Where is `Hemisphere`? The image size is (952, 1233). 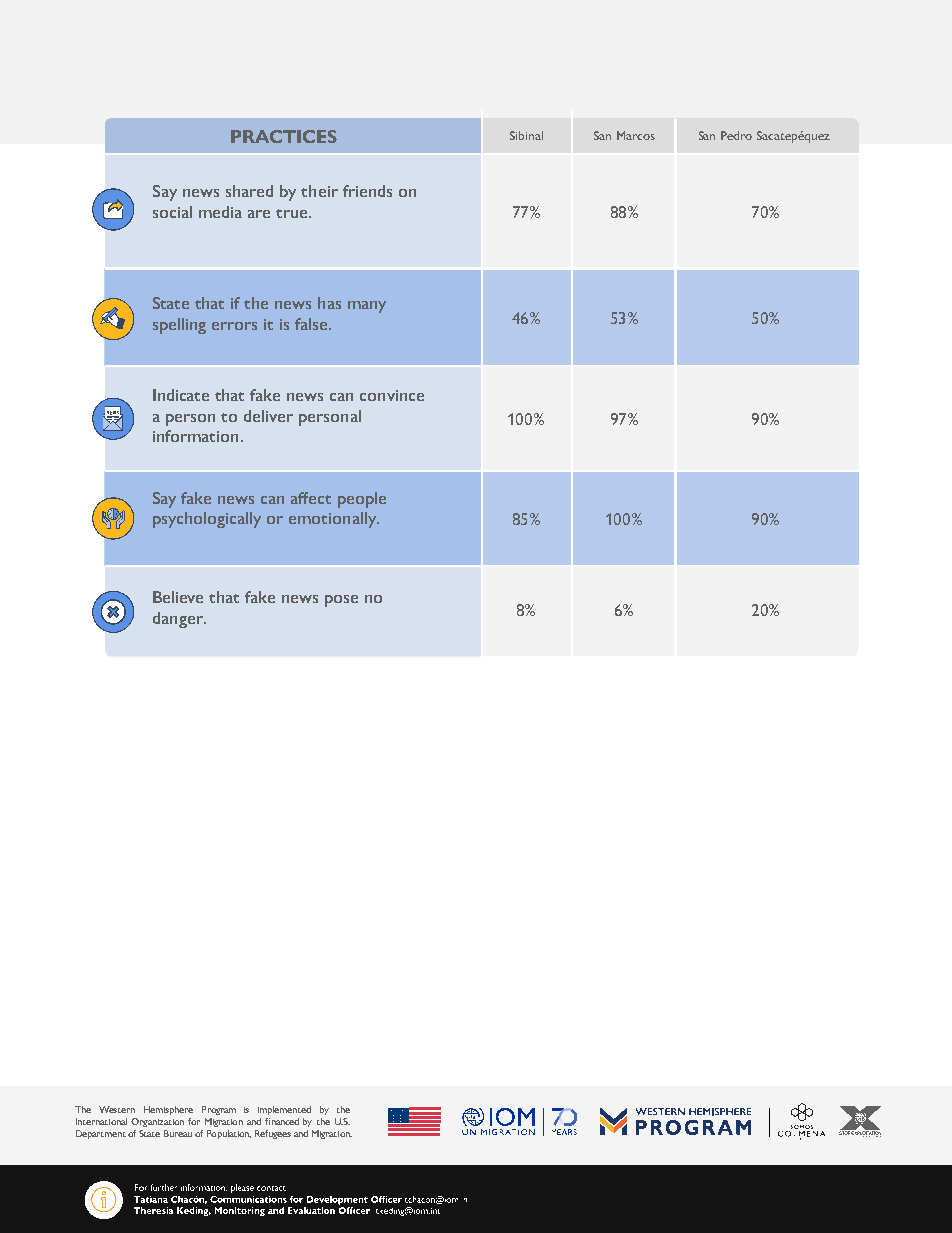
Hemisphere is located at coordinates (168, 1110).
